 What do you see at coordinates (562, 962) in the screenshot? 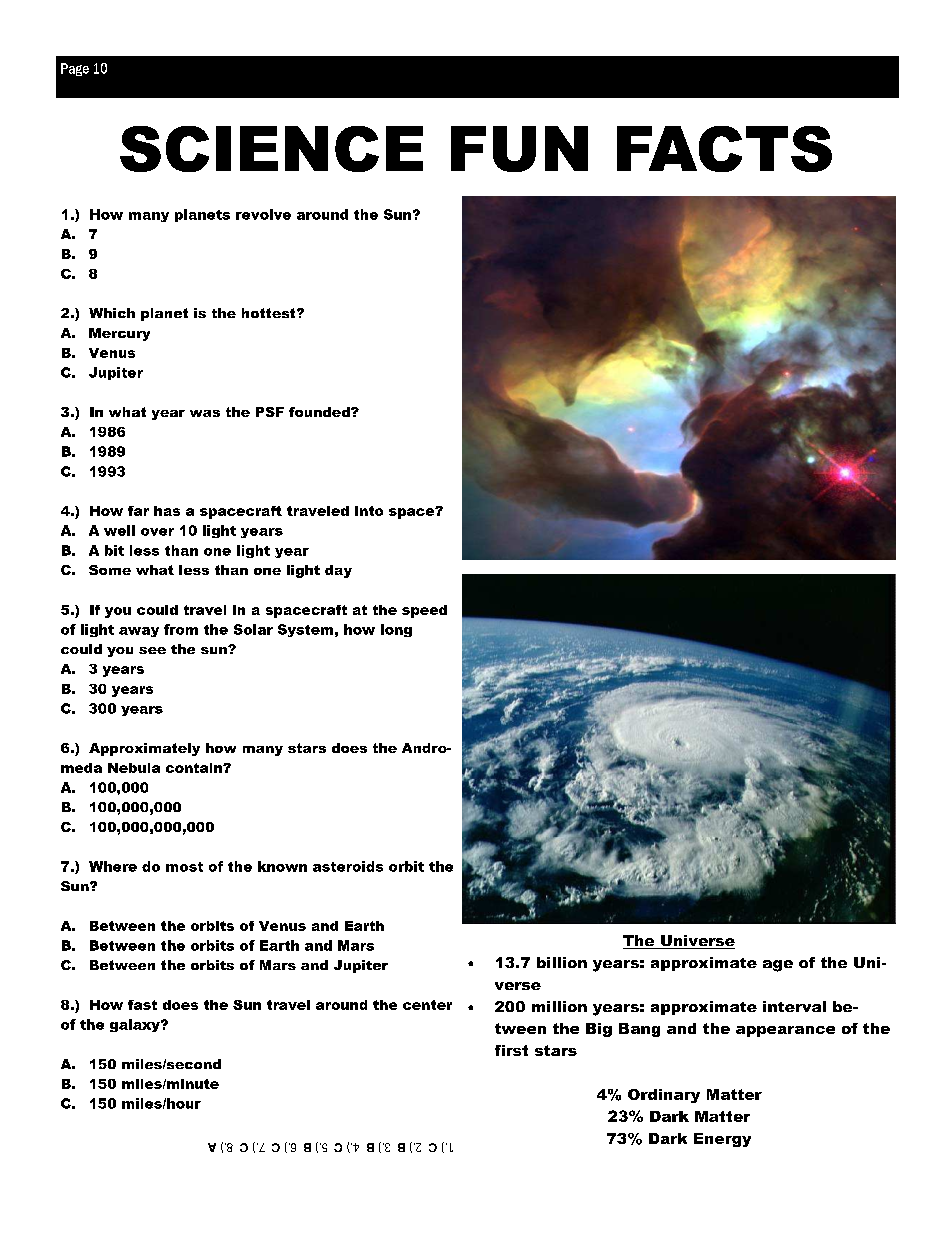
I see `billion` at bounding box center [562, 962].
